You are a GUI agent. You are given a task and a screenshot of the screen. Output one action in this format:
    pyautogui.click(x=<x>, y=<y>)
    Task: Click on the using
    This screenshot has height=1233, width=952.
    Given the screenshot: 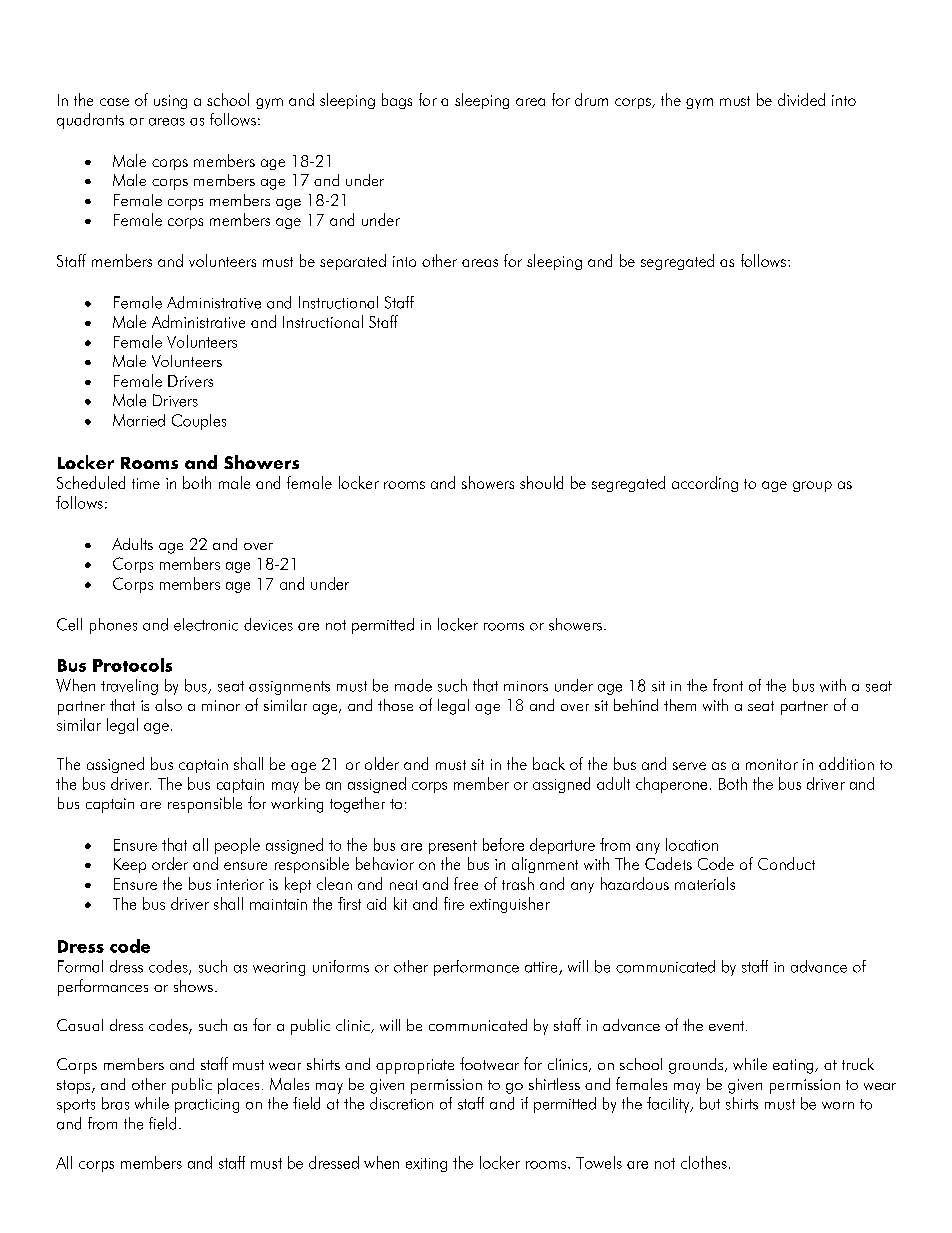 What is the action you would take?
    pyautogui.click(x=170, y=102)
